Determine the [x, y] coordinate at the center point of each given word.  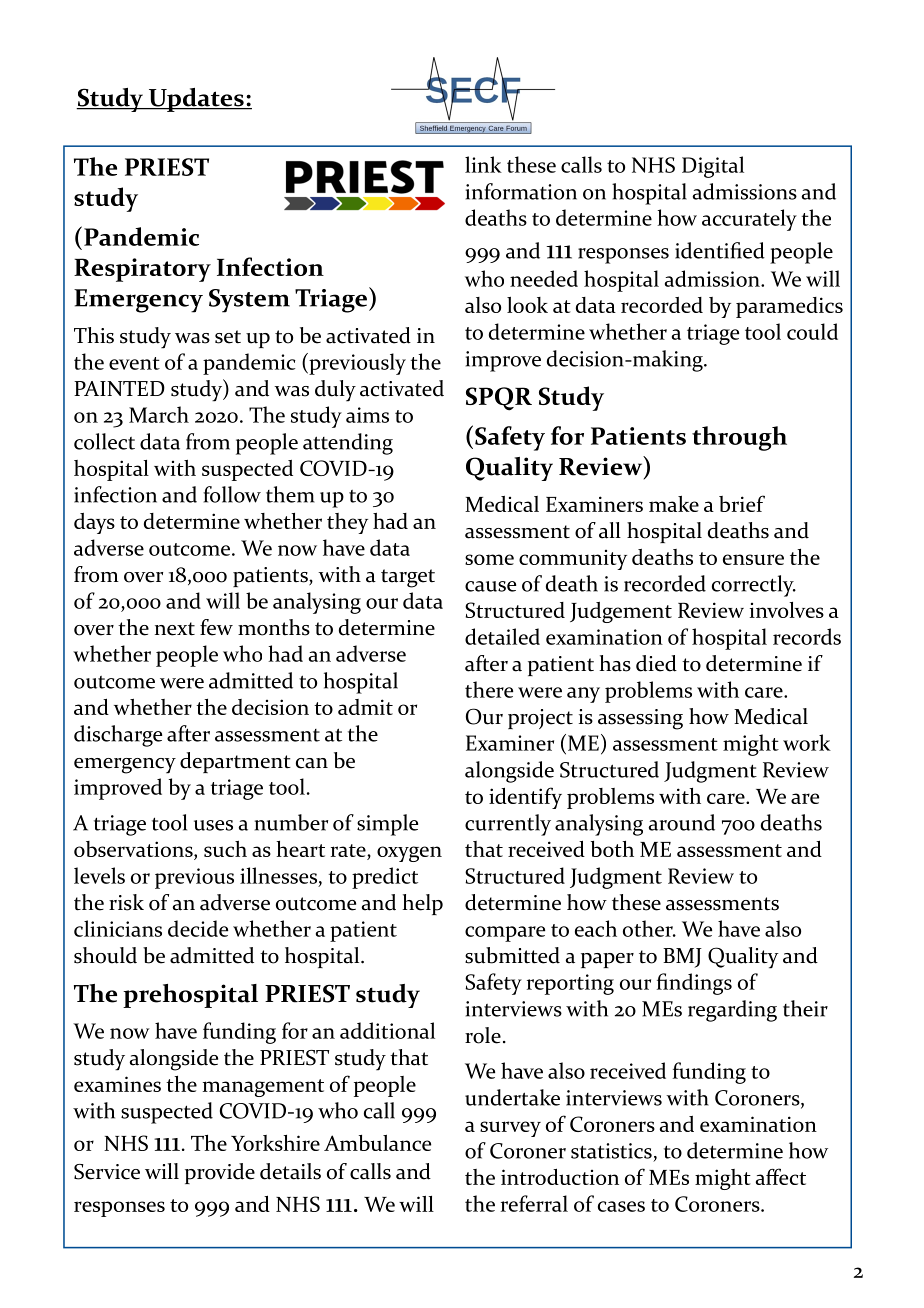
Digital [713, 167]
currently [508, 825]
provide [220, 1173]
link [483, 164]
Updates [196, 100]
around [681, 822]
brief [742, 503]
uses [213, 825]
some [489, 559]
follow [232, 494]
